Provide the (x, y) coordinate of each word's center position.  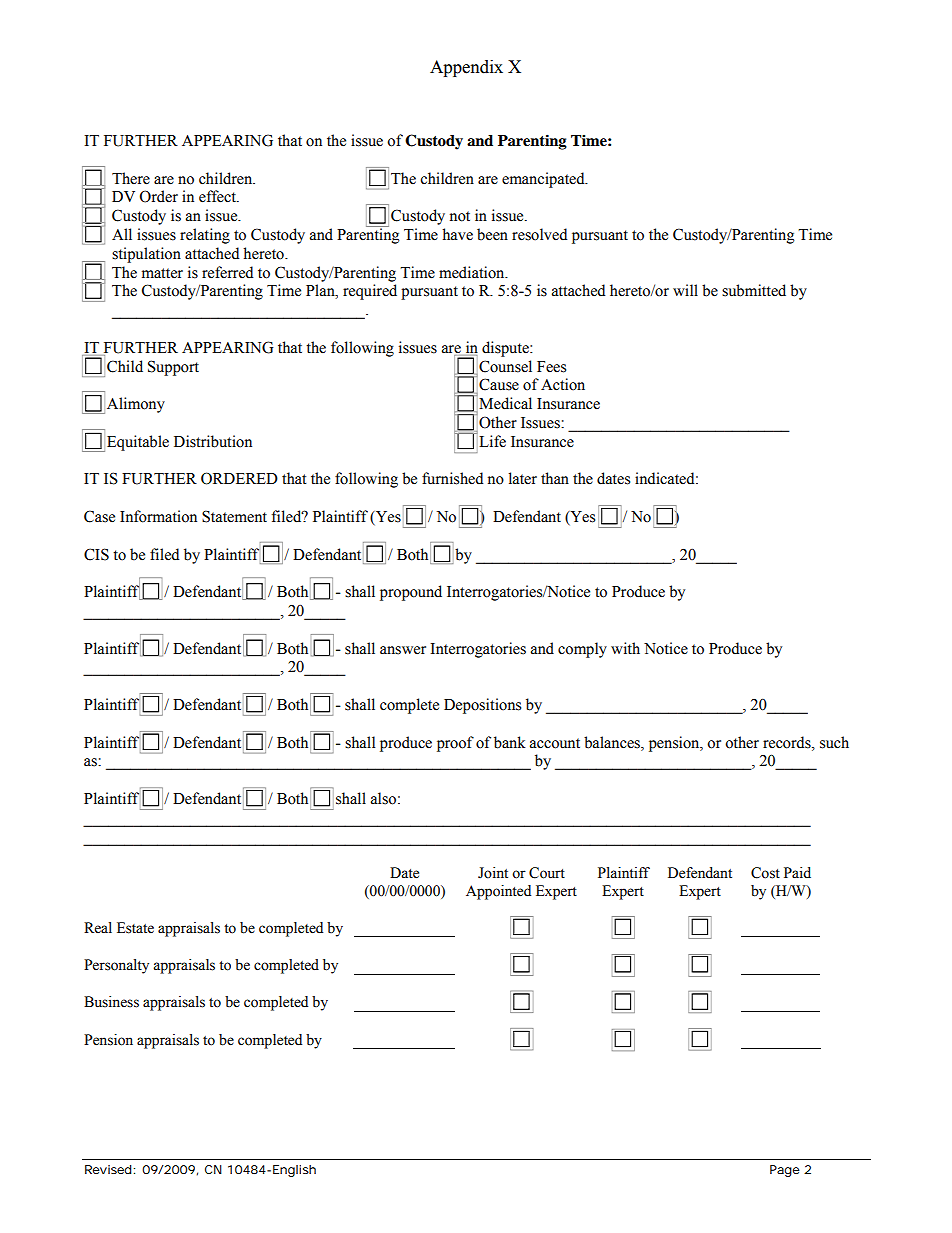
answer (403, 650)
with (625, 648)
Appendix (466, 68)
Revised (108, 1169)
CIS (96, 554)
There (131, 178)
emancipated (544, 180)
